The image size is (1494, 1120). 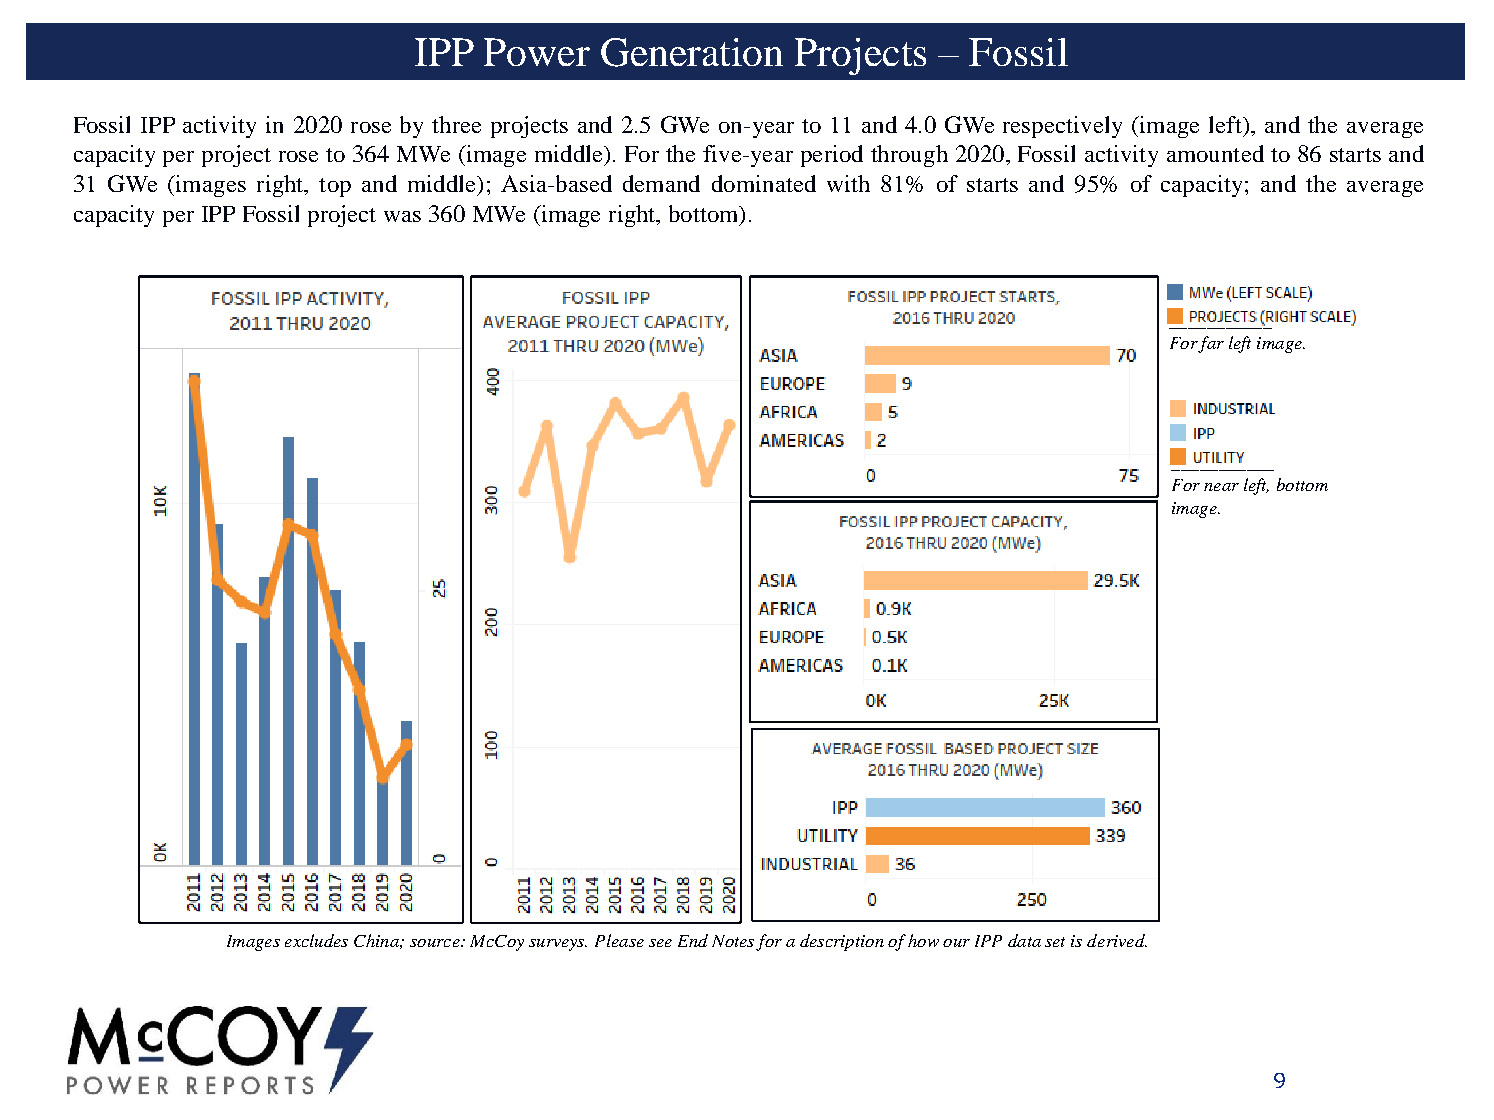 What do you see at coordinates (402, 216) in the screenshot?
I see `was` at bounding box center [402, 216].
